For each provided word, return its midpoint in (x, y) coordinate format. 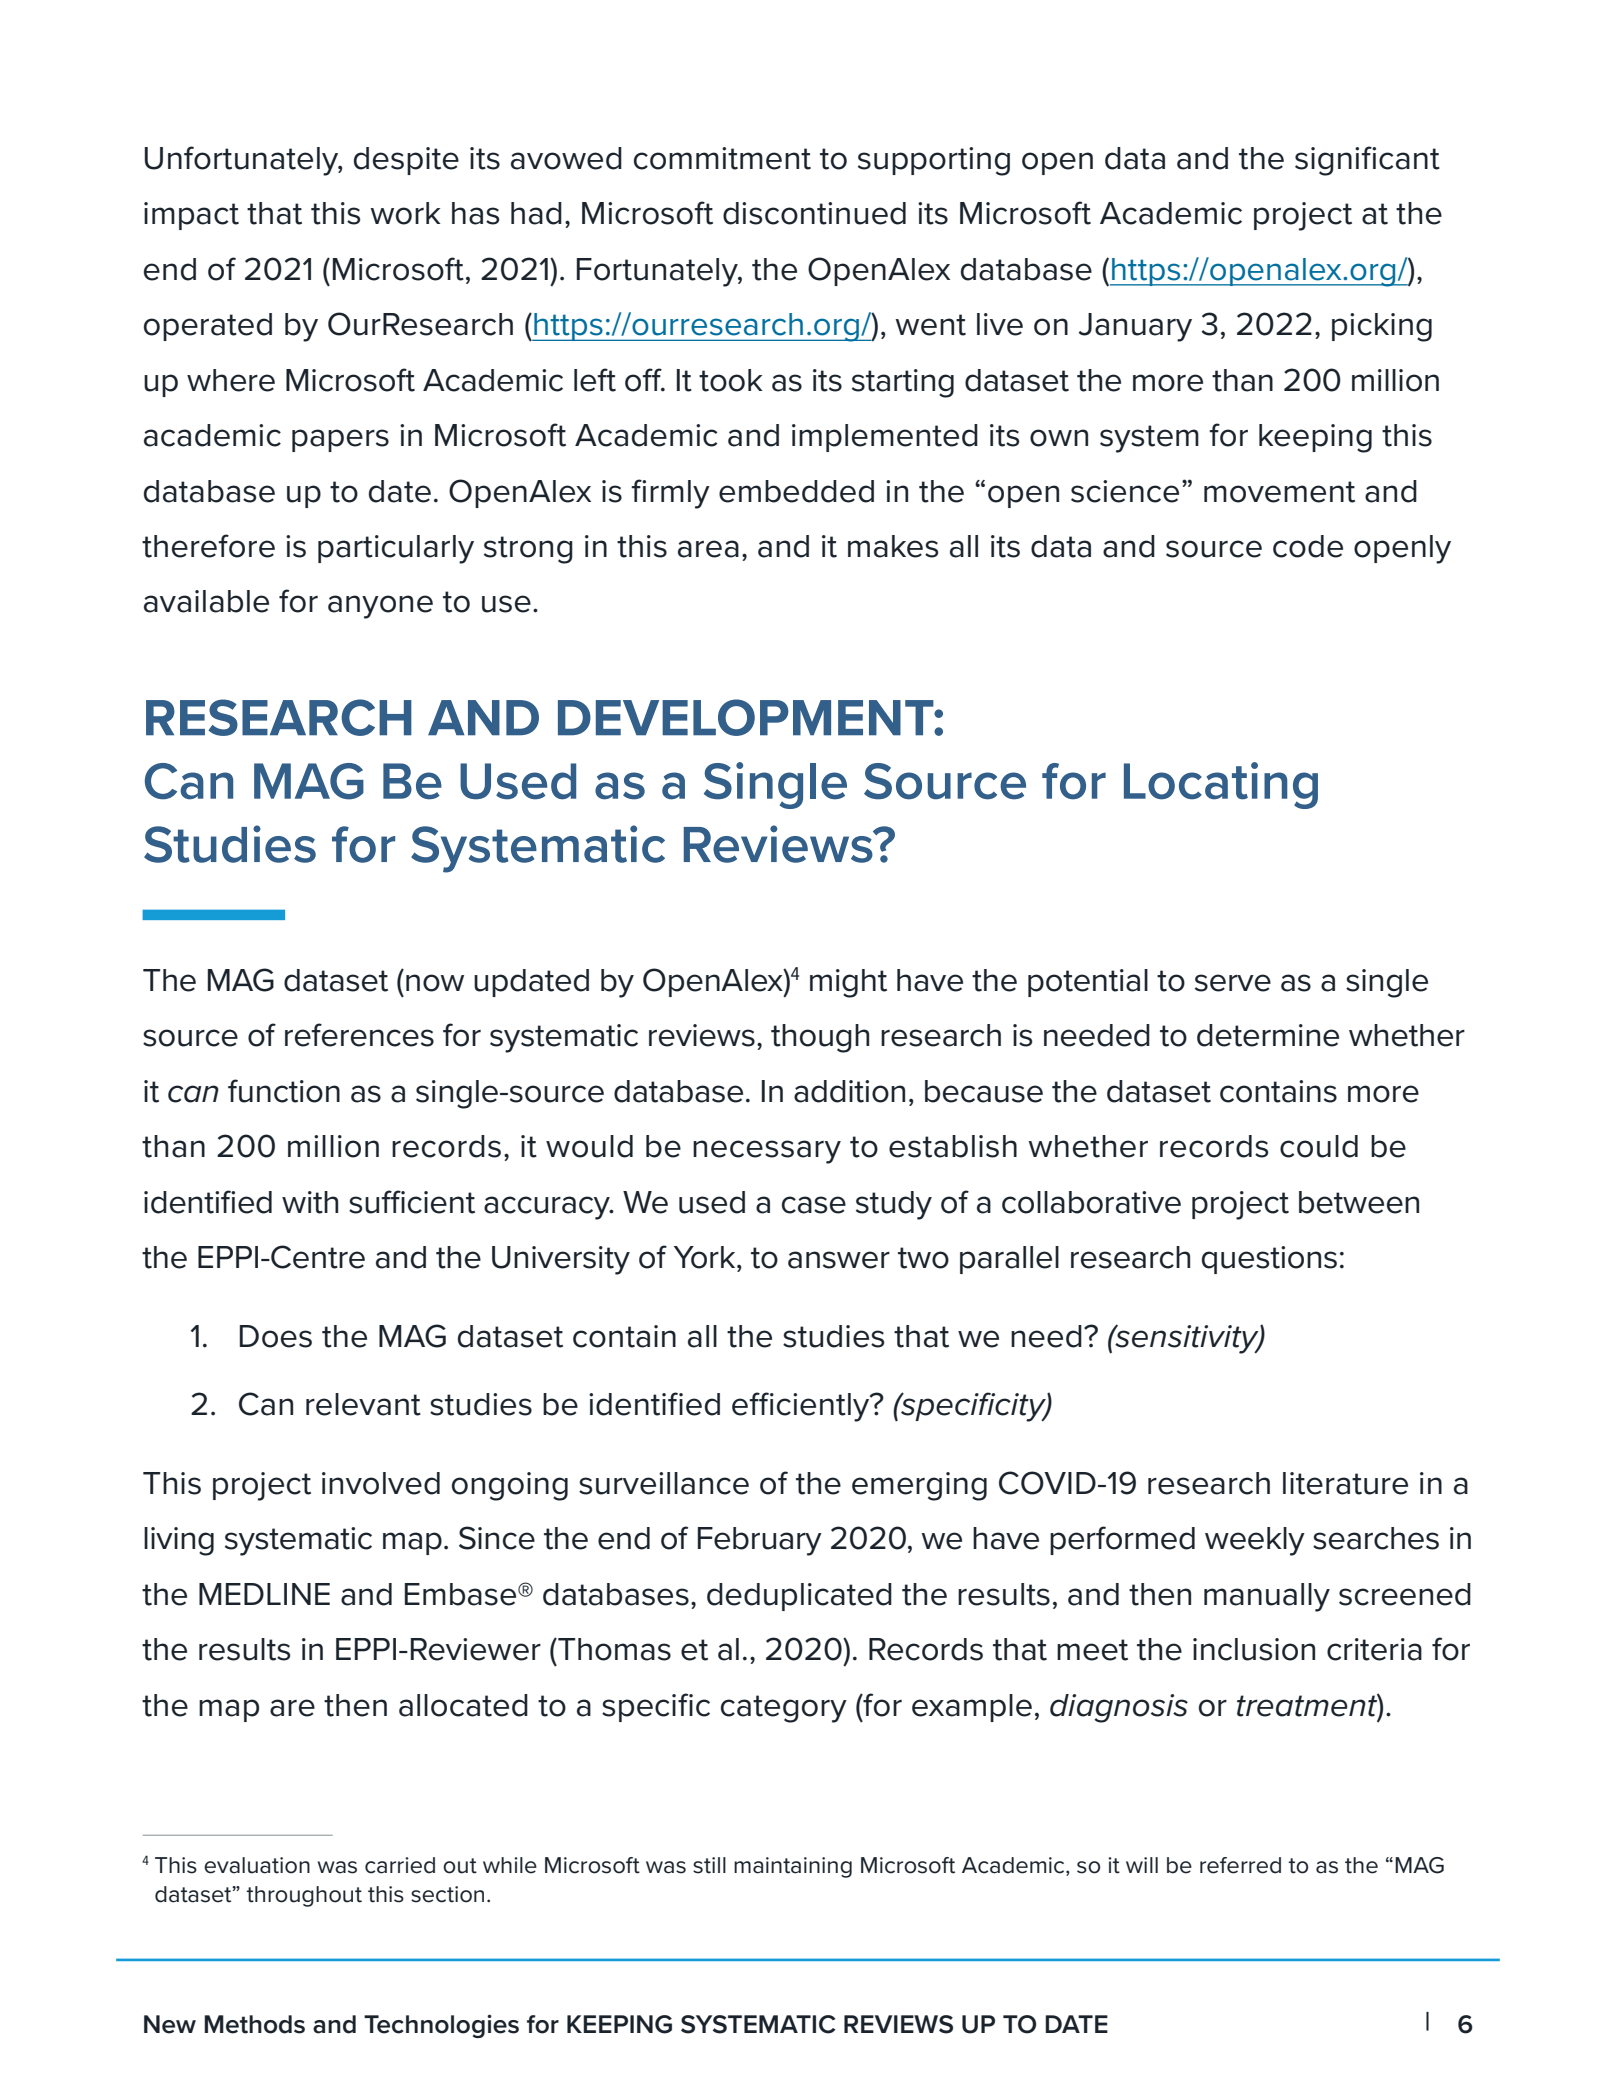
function (284, 1091)
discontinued (814, 213)
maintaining (793, 1867)
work (405, 213)
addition (849, 1091)
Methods (254, 2024)
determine (1268, 1035)
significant (1367, 161)
